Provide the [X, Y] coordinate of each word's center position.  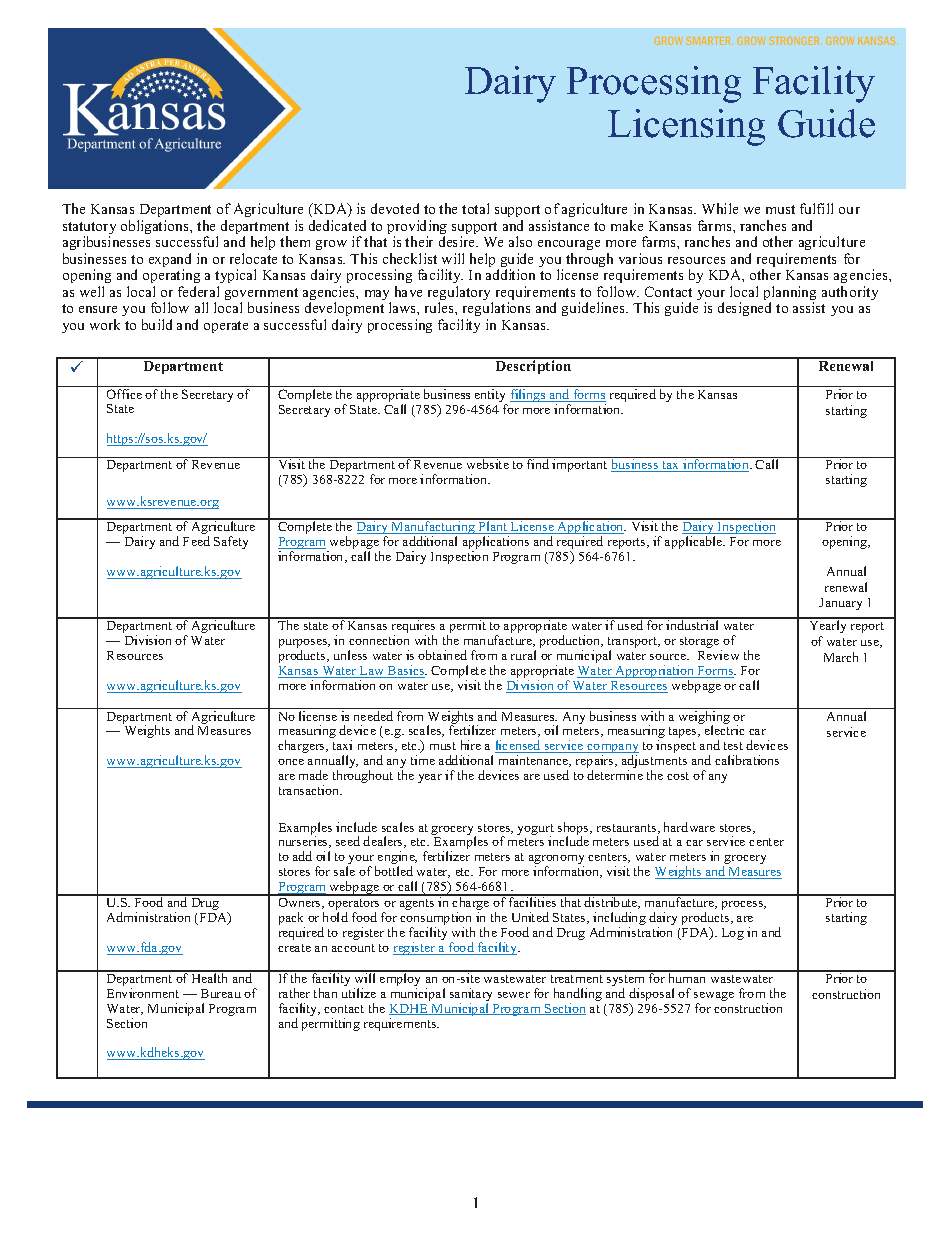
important [579, 465]
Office [124, 394]
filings [529, 395]
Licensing [686, 127]
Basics [406, 671]
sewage [714, 998]
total [475, 208]
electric [724, 730]
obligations [156, 227]
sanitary [471, 996]
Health [210, 977]
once [291, 762]
